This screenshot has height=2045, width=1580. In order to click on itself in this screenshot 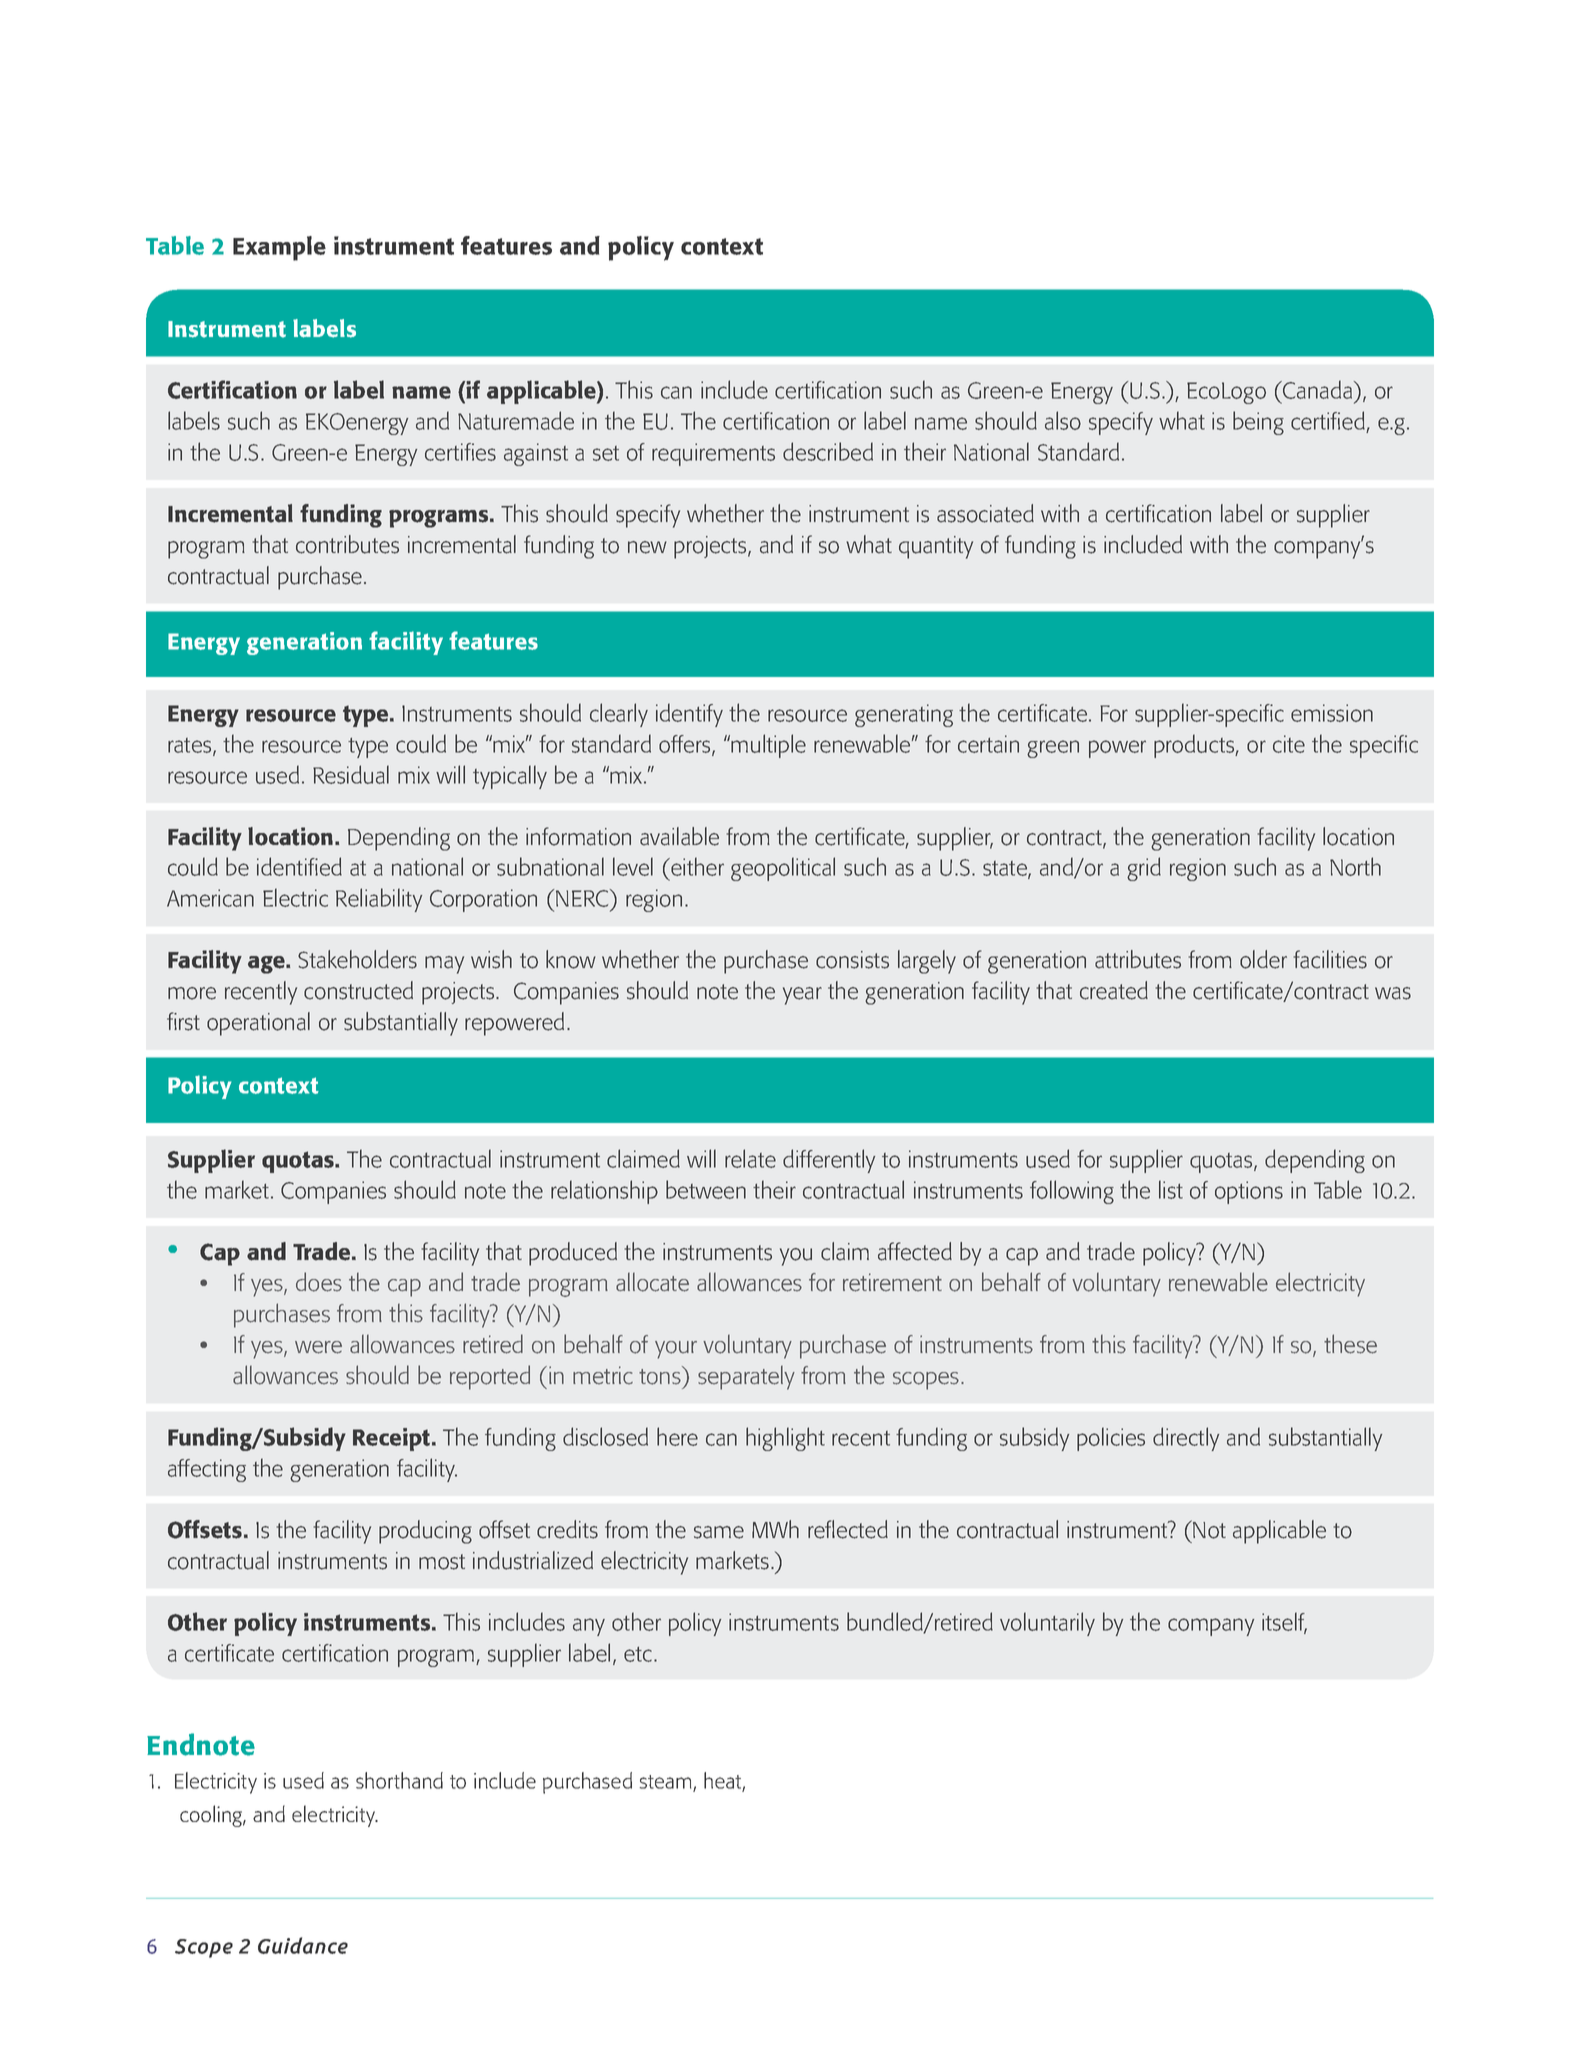, I will do `click(1284, 1622)`.
